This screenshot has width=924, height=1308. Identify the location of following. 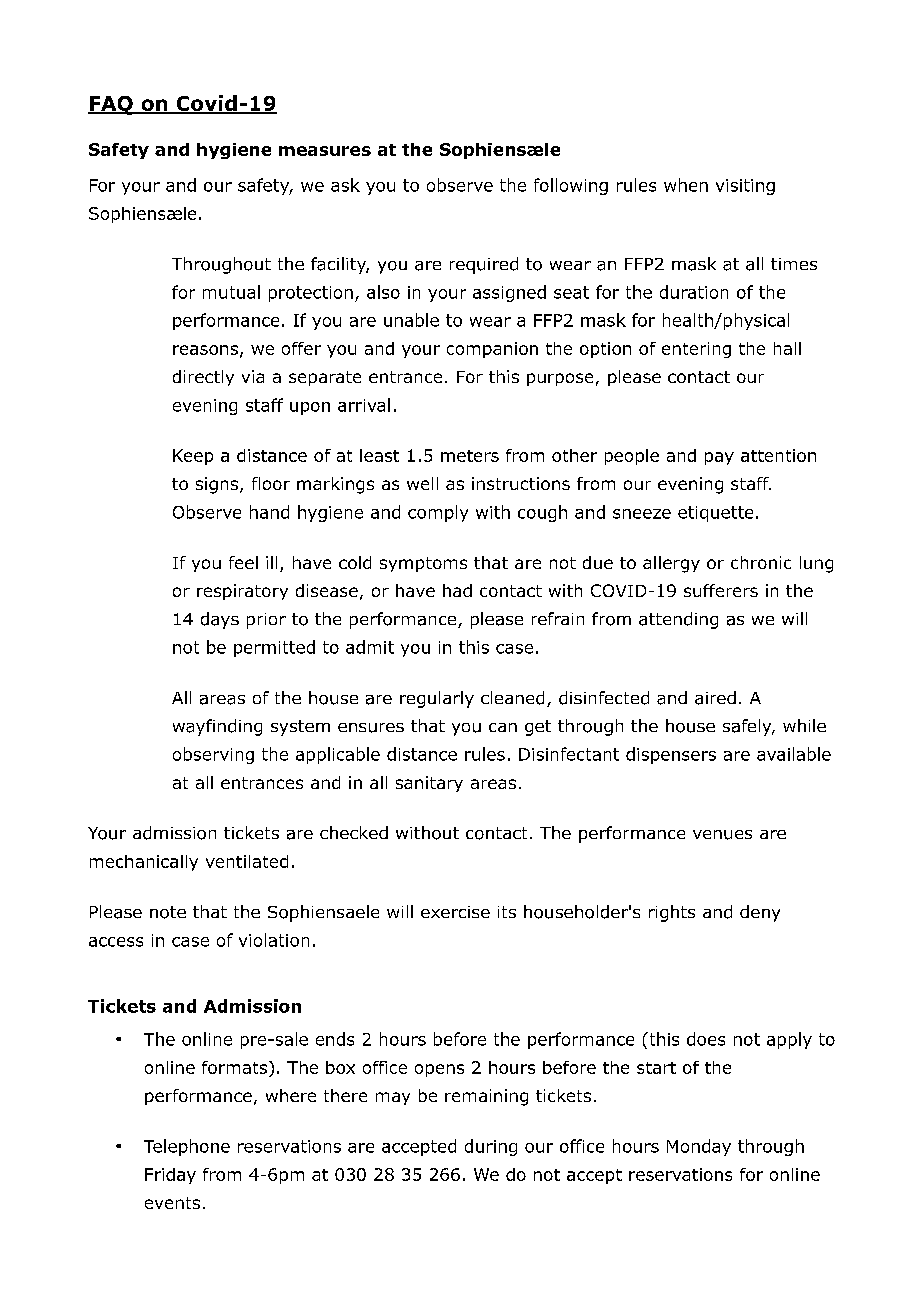
(571, 186).
